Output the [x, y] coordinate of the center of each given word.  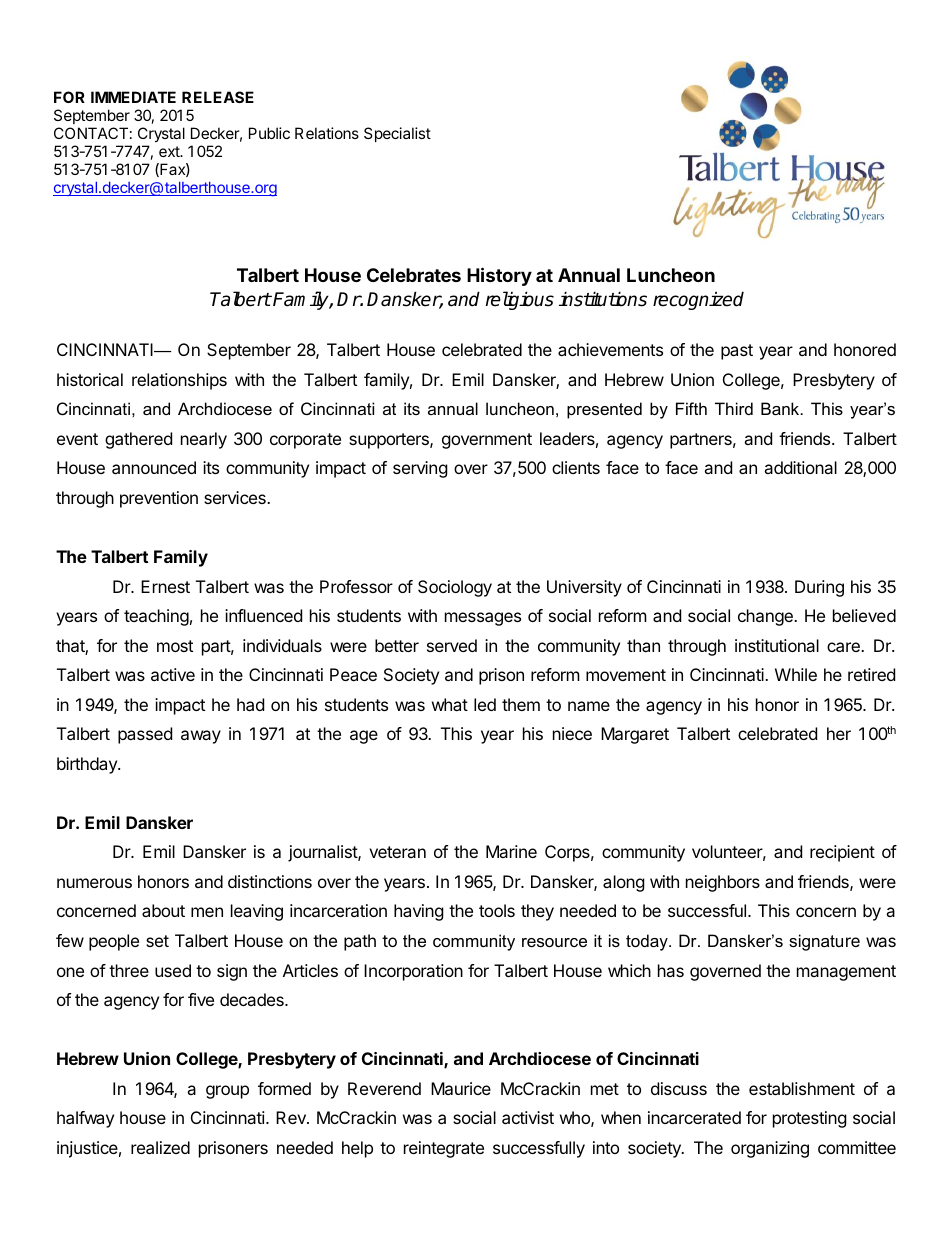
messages [483, 619]
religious [520, 300]
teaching [156, 617]
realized [160, 1147]
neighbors [723, 883]
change [766, 617]
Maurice [461, 1088]
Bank [781, 408]
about [163, 910]
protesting [810, 1119]
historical [90, 379]
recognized [698, 300]
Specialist [397, 134]
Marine [511, 851]
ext [170, 151]
